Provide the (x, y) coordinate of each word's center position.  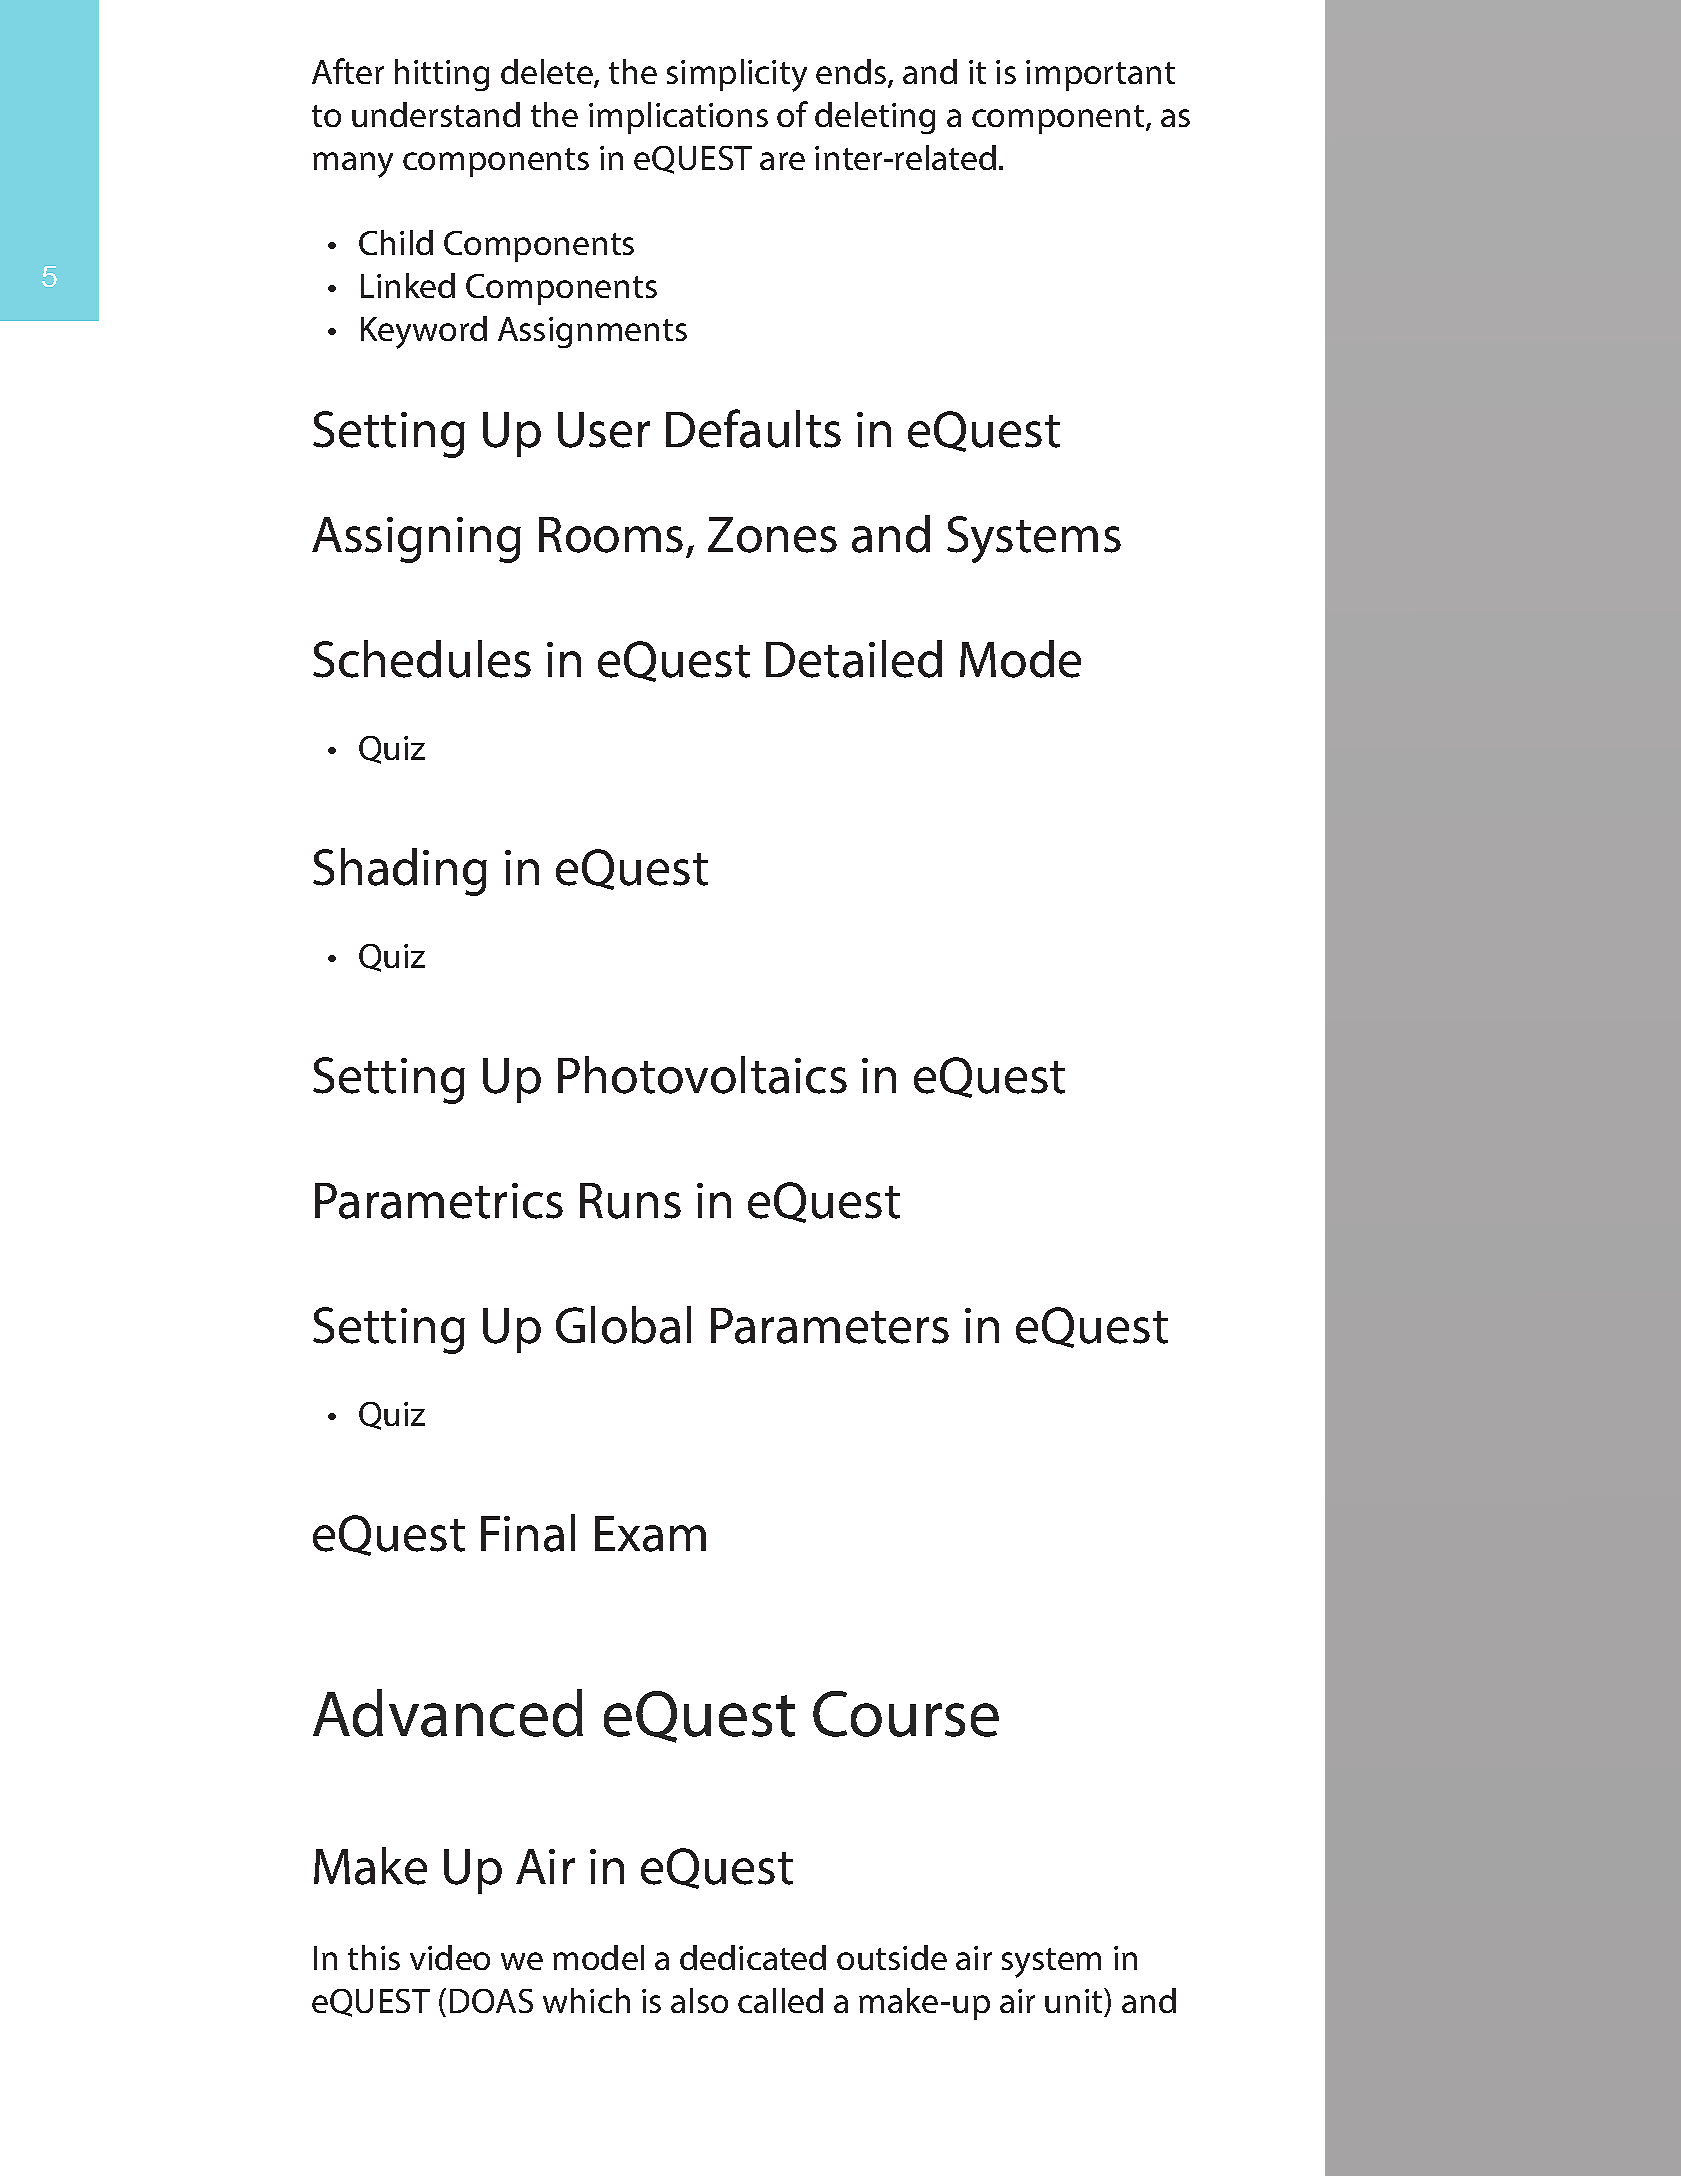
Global (623, 1325)
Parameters (830, 1326)
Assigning (416, 540)
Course (906, 1714)
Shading (400, 872)
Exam (650, 1534)
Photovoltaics (702, 1075)
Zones (772, 535)
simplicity (737, 75)
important (1100, 75)
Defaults (753, 428)
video (450, 1957)
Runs (630, 1201)
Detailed (854, 659)
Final (528, 1533)
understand (436, 114)
